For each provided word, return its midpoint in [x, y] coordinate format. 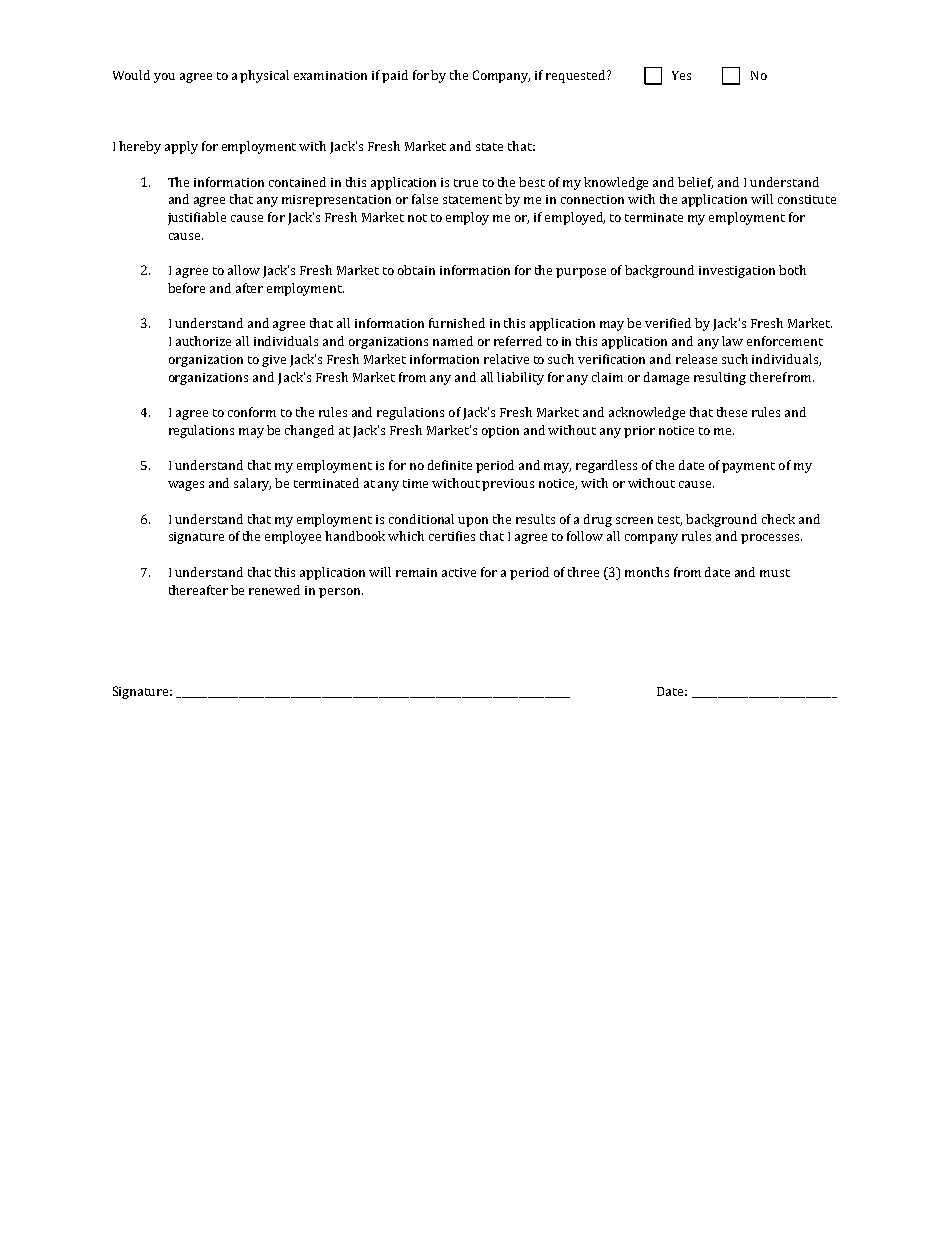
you [164, 78]
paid [395, 76]
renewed [274, 590]
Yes [681, 75]
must [775, 573]
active [459, 572]
